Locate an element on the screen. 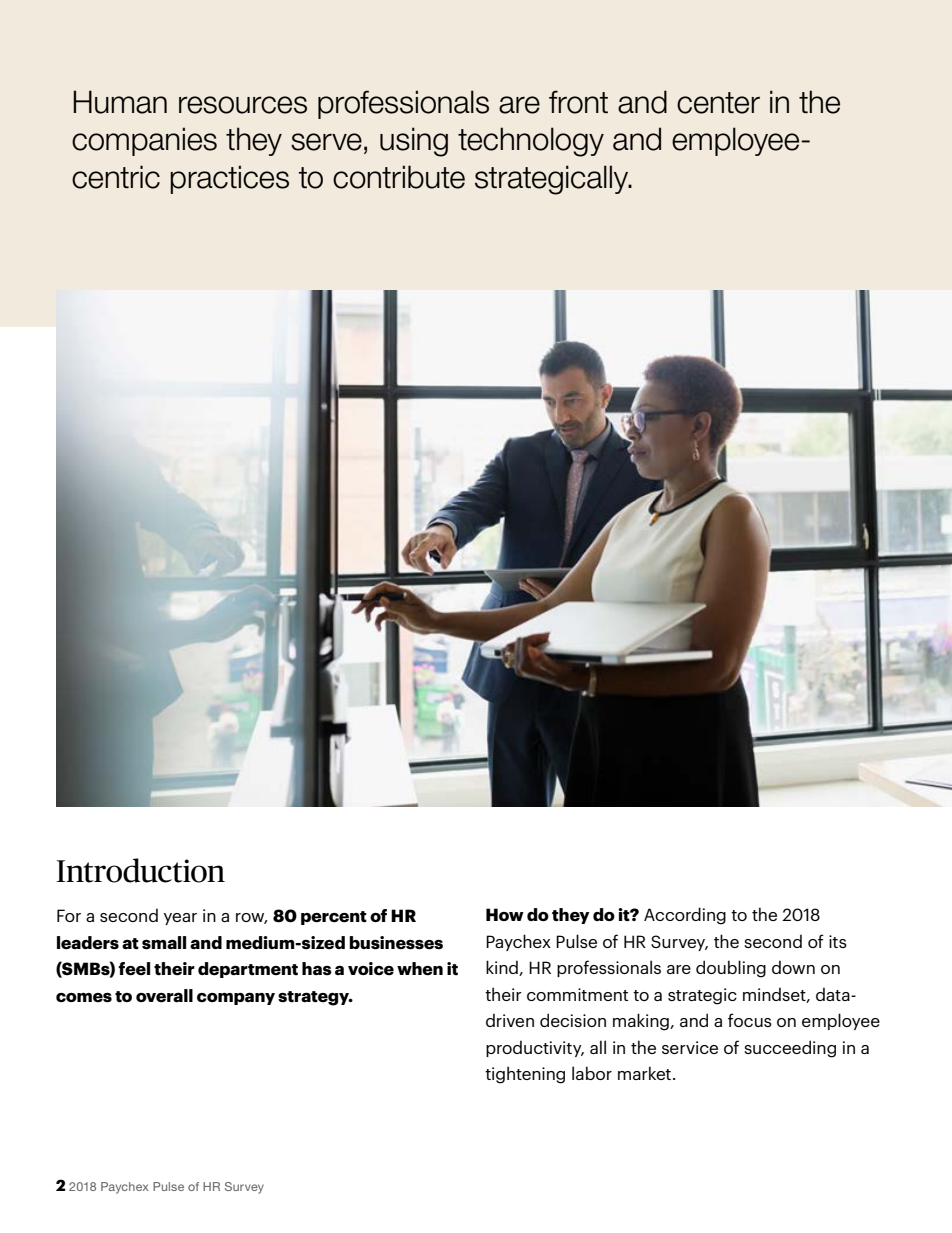  focus is located at coordinates (750, 1020).
